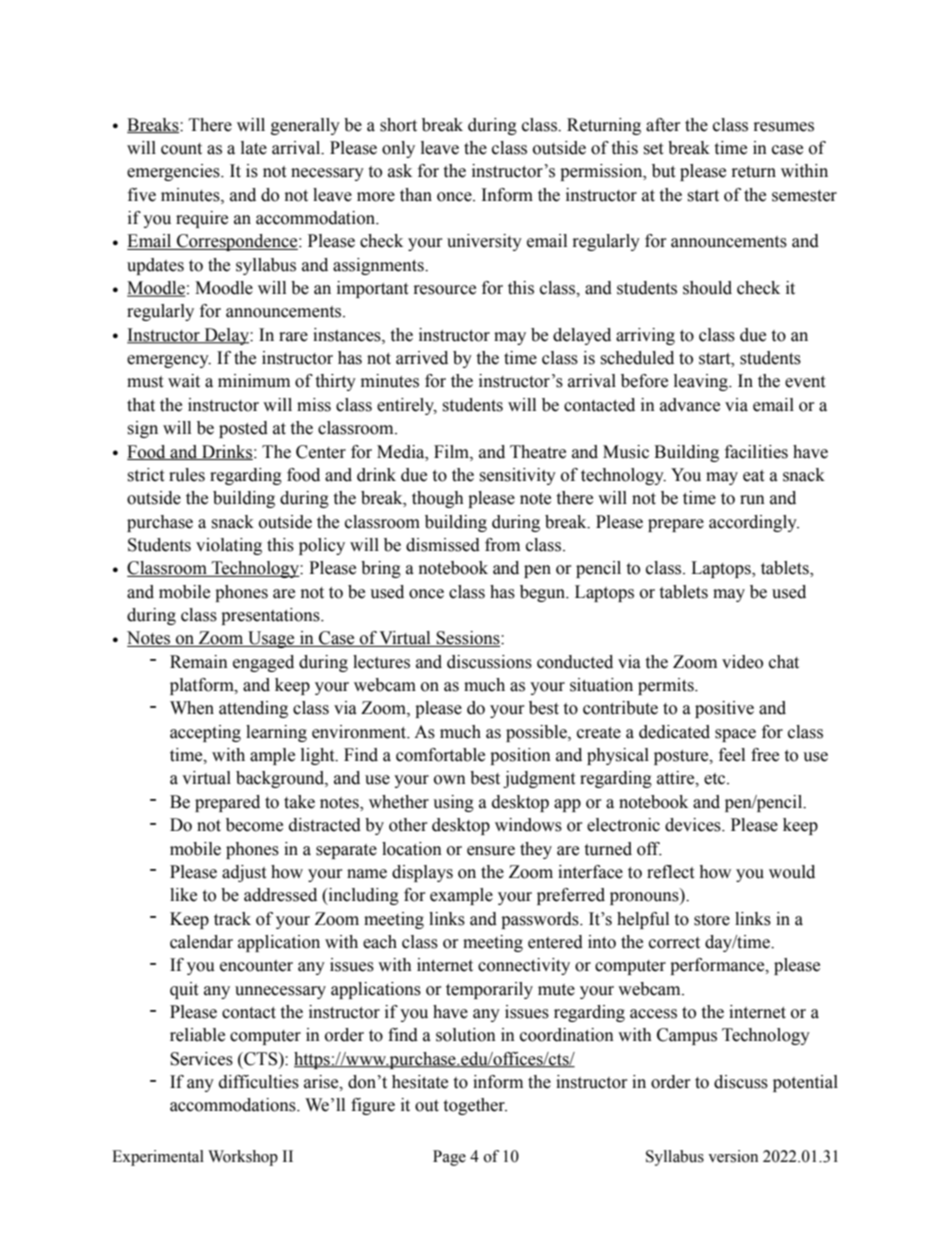  What do you see at coordinates (254, 825) in the page?
I see `become` at bounding box center [254, 825].
